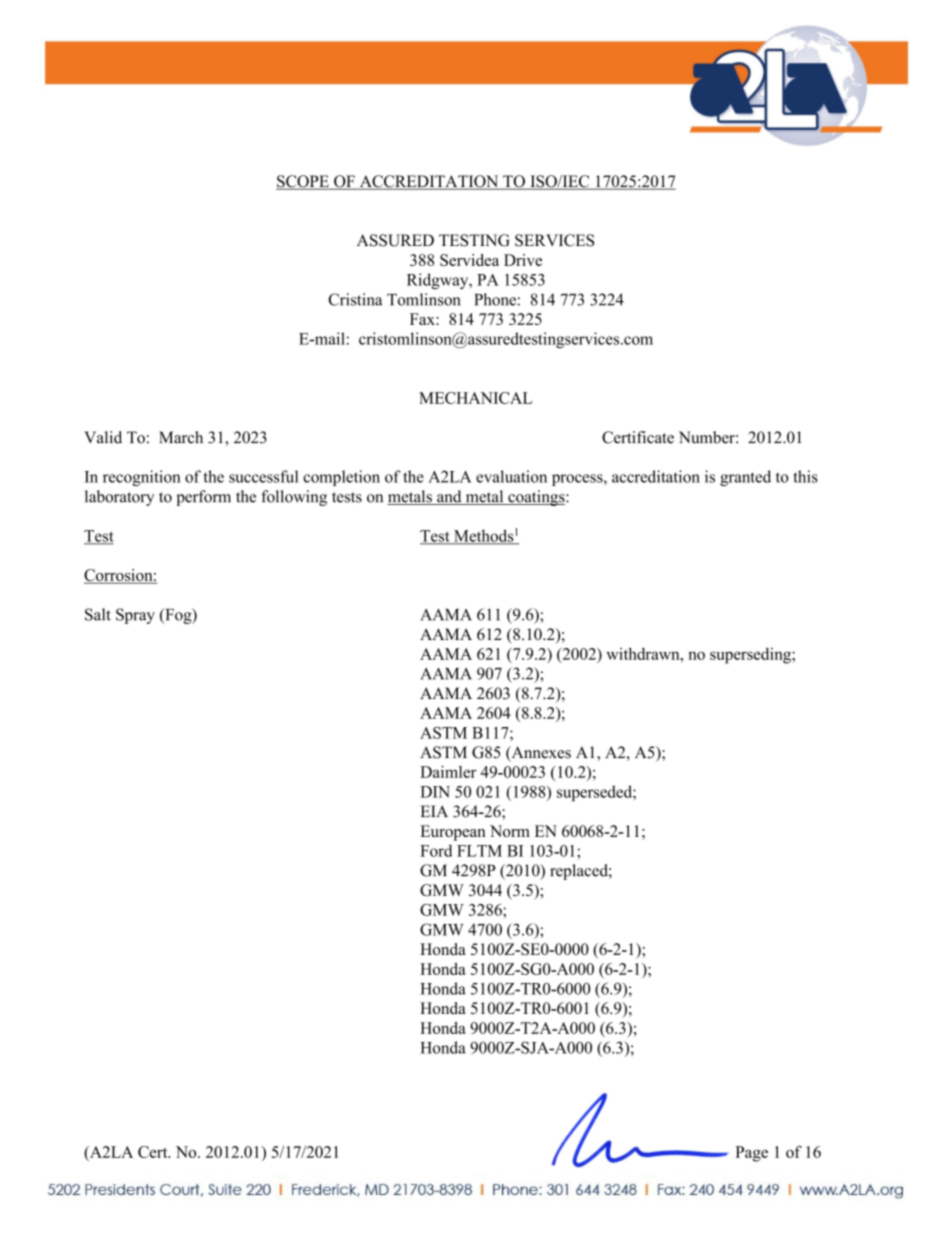 The image size is (952, 1233). What do you see at coordinates (806, 476) in the image?
I see `this` at bounding box center [806, 476].
